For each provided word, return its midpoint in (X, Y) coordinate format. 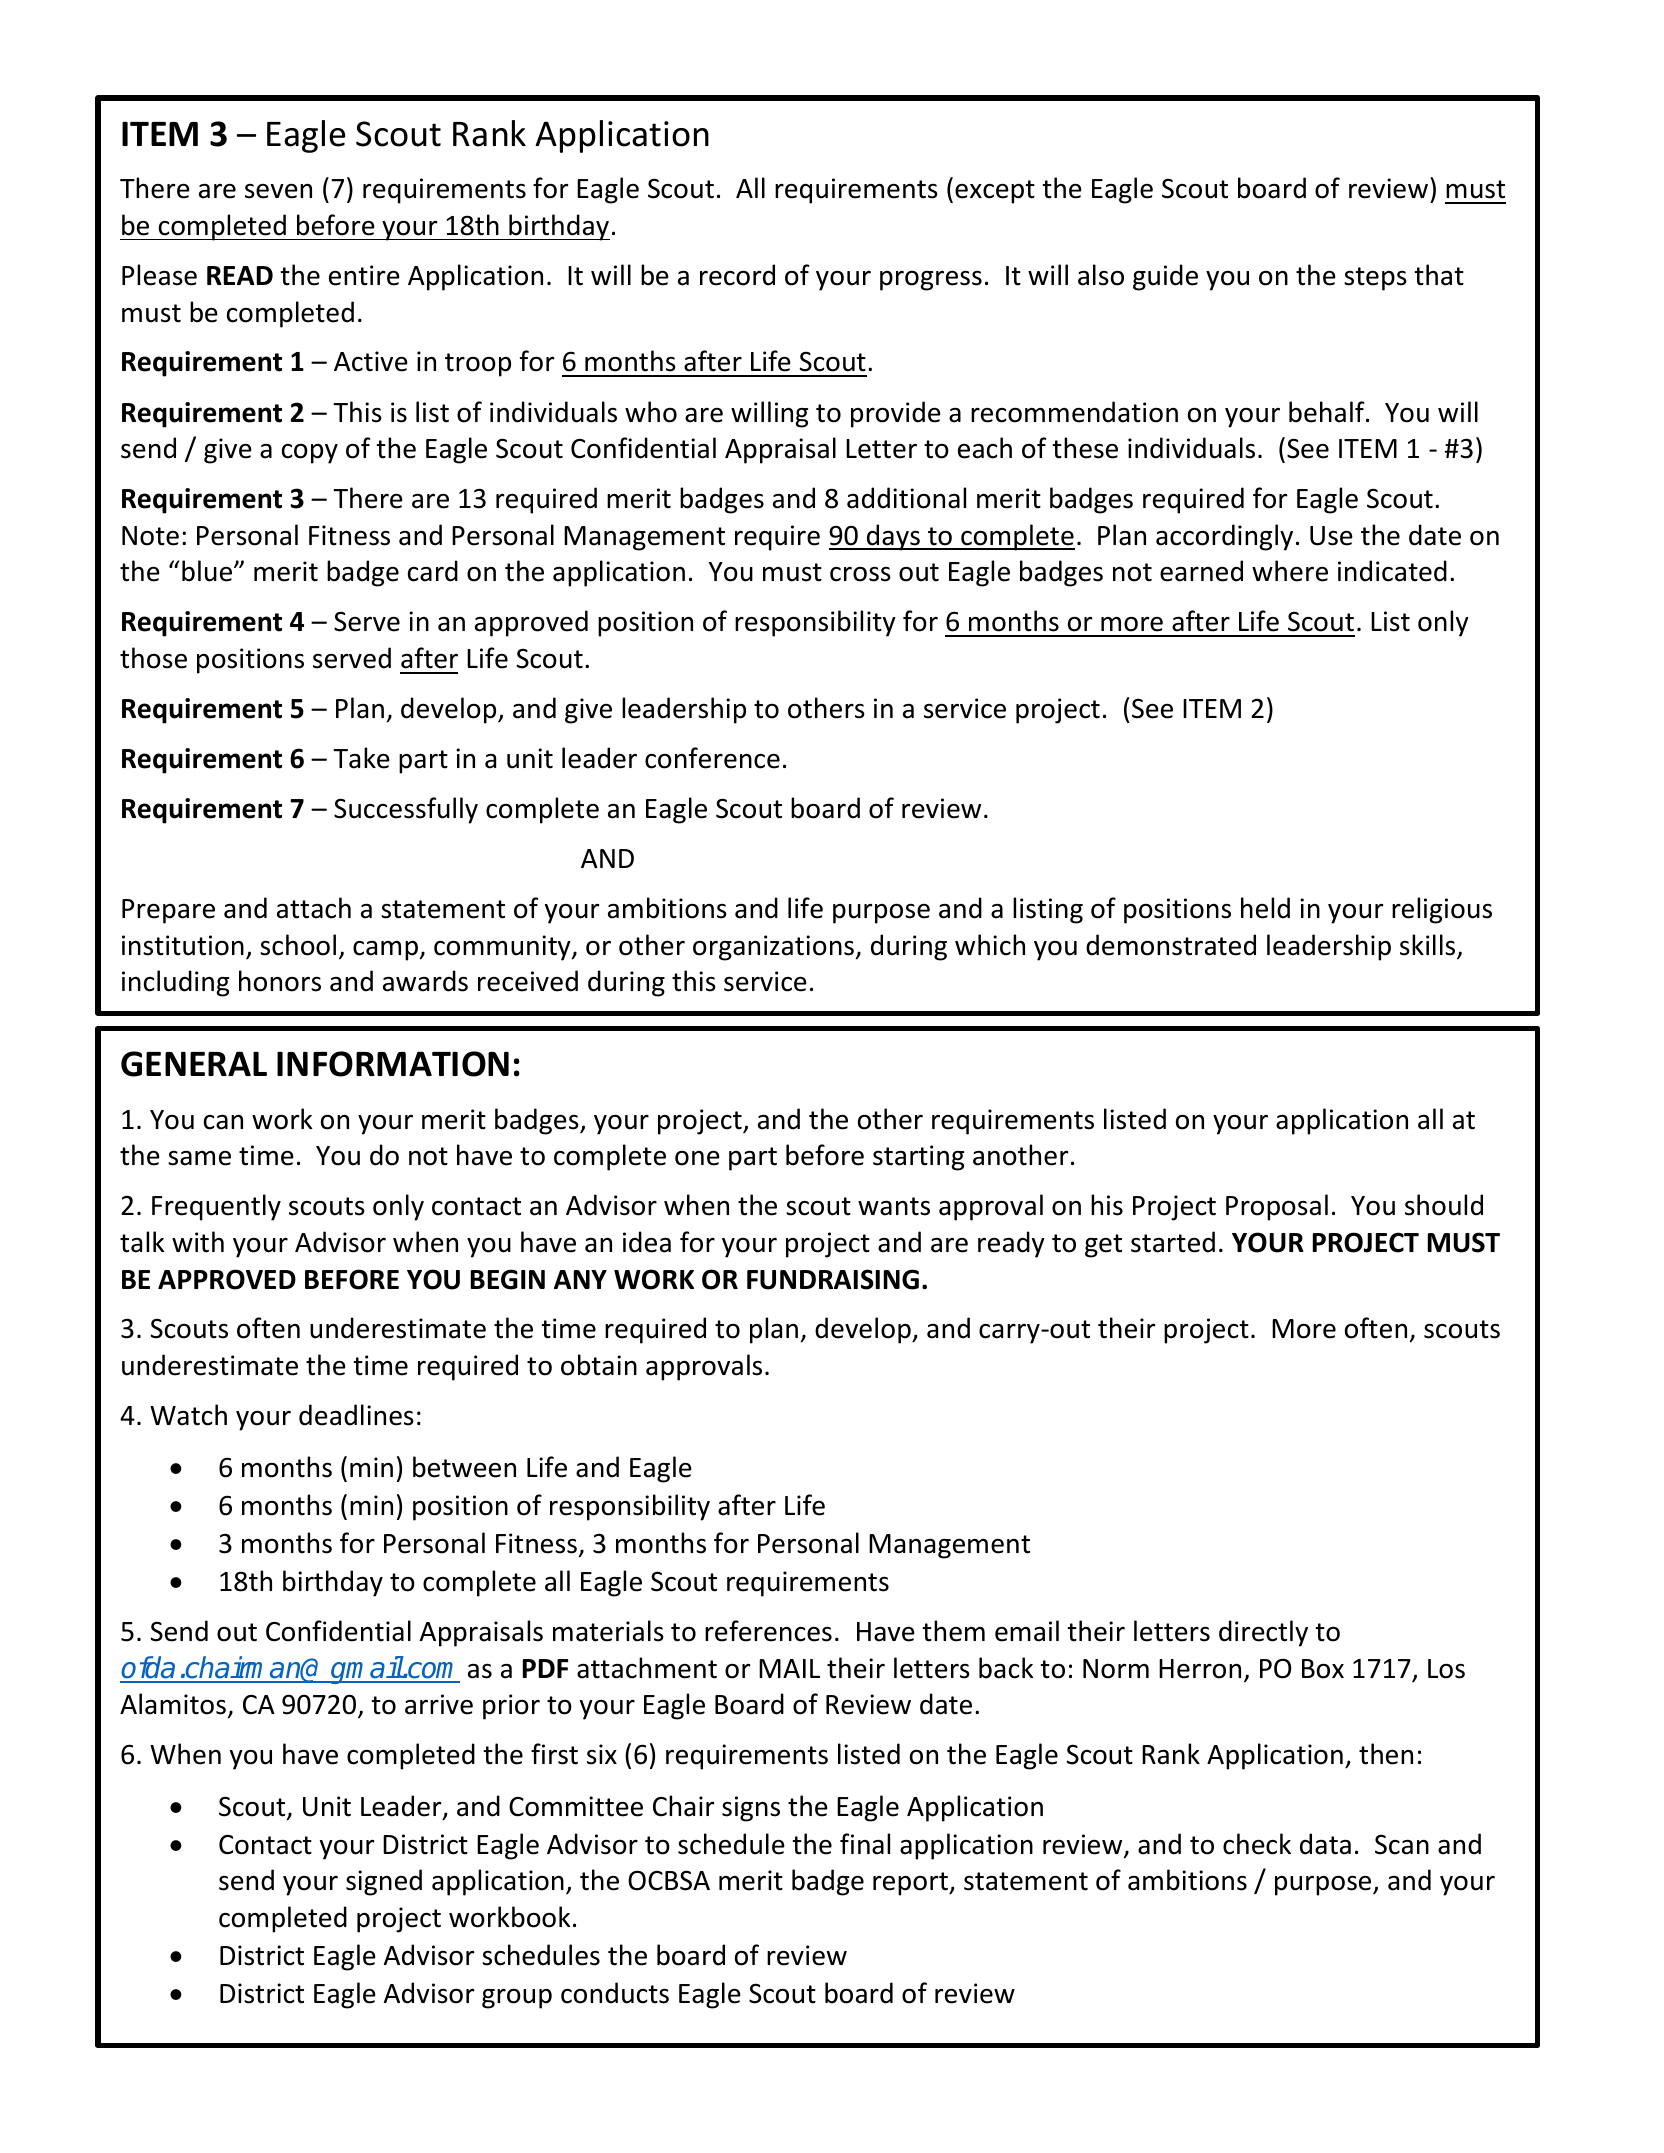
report (911, 1884)
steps (1375, 279)
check (1257, 1844)
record (737, 275)
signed (384, 1882)
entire (364, 275)
